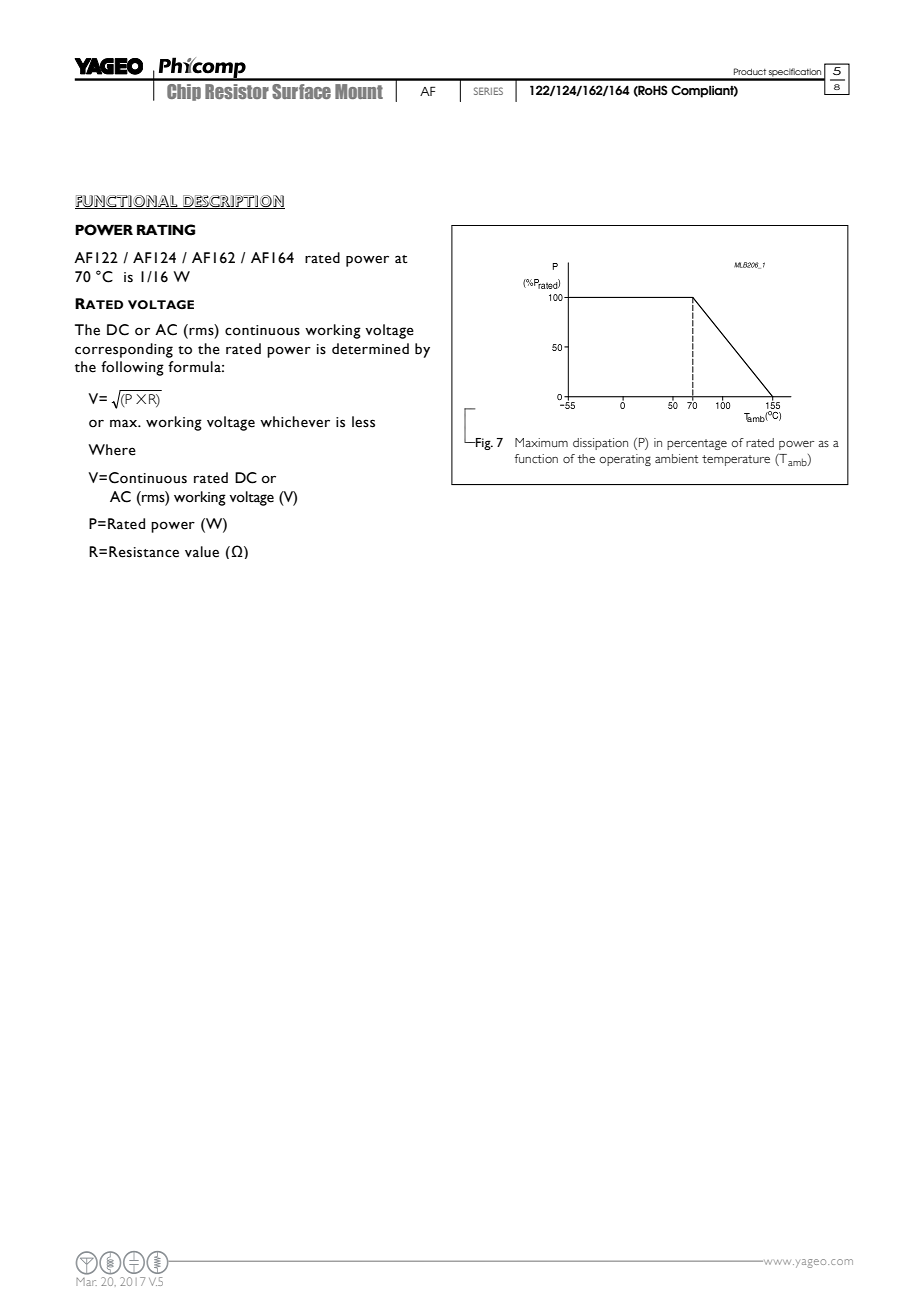  Describe the element at coordinates (750, 71) in the screenshot. I see `Product` at that location.
